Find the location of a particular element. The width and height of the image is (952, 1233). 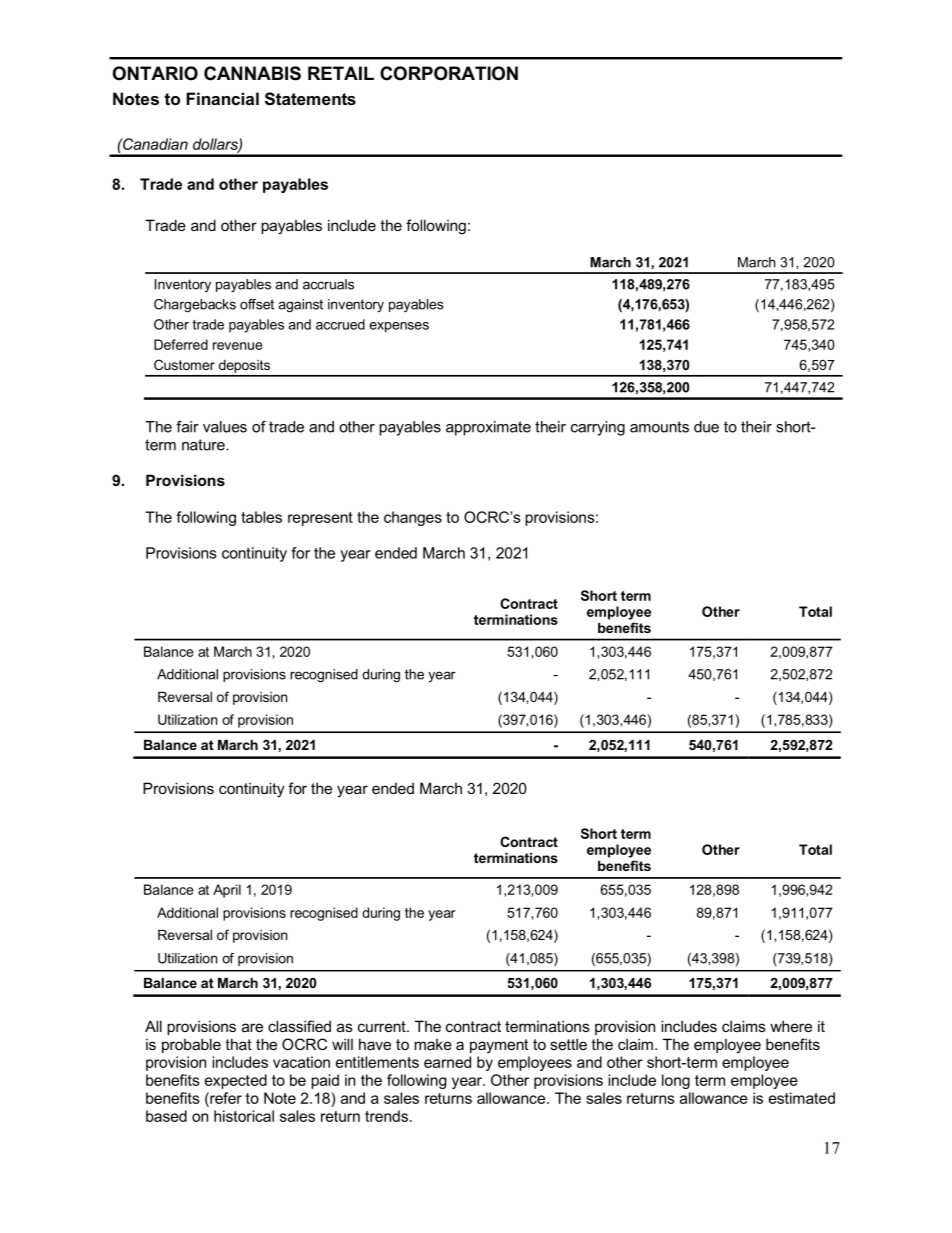

expenses is located at coordinates (399, 327).
